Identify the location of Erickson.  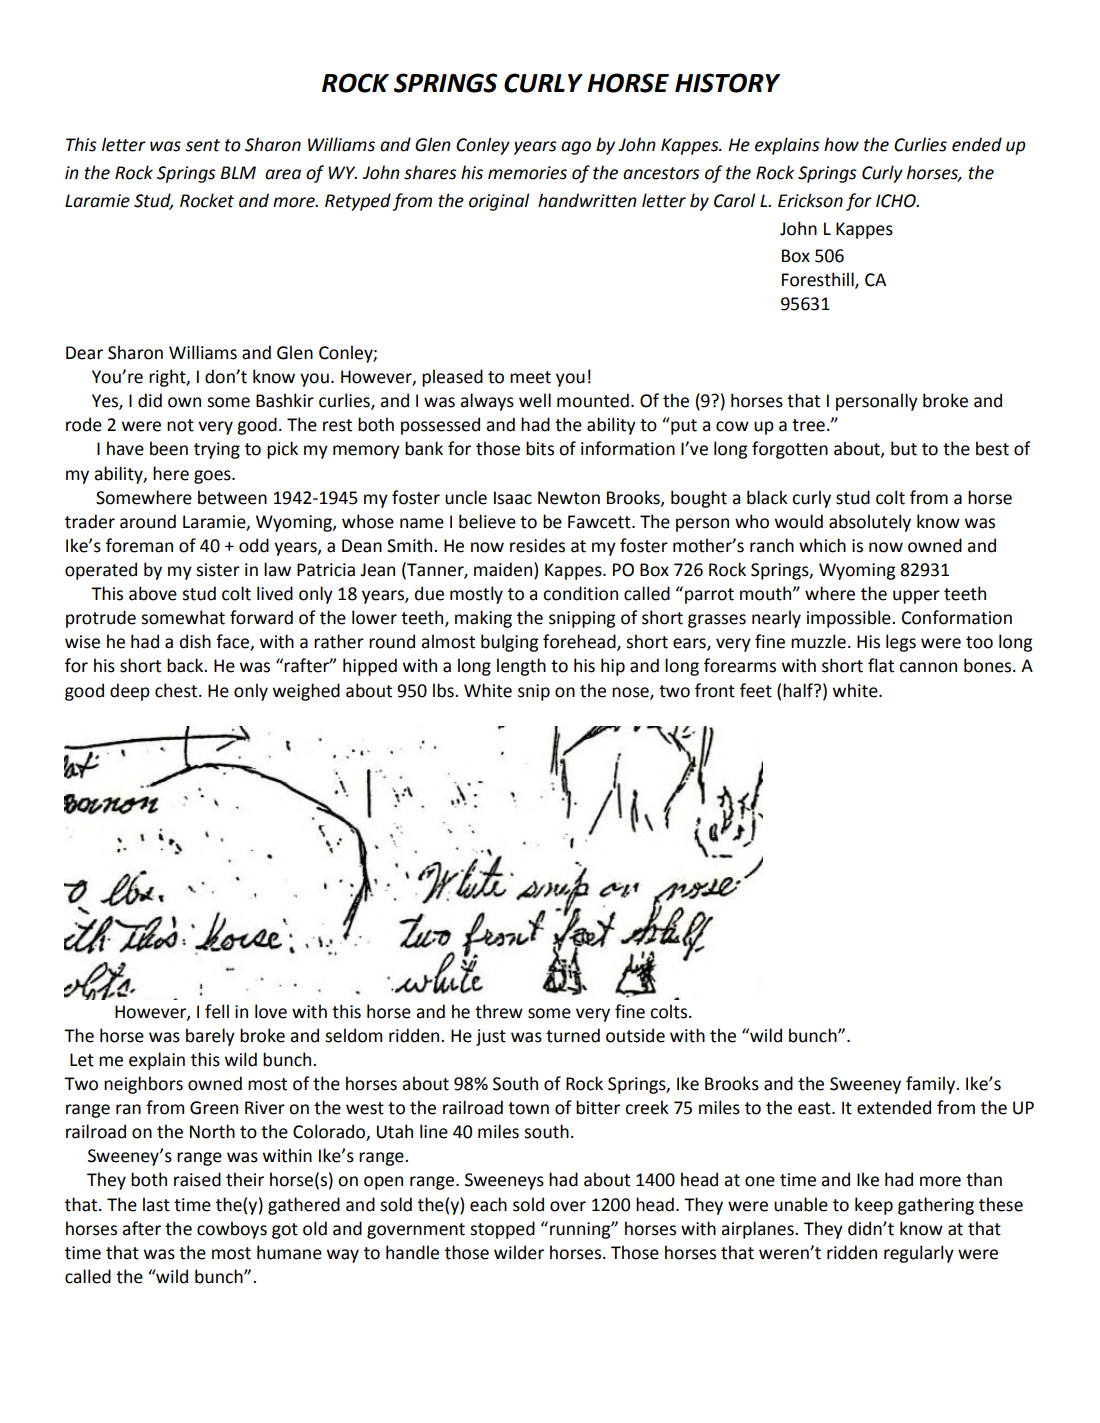
(810, 200).
